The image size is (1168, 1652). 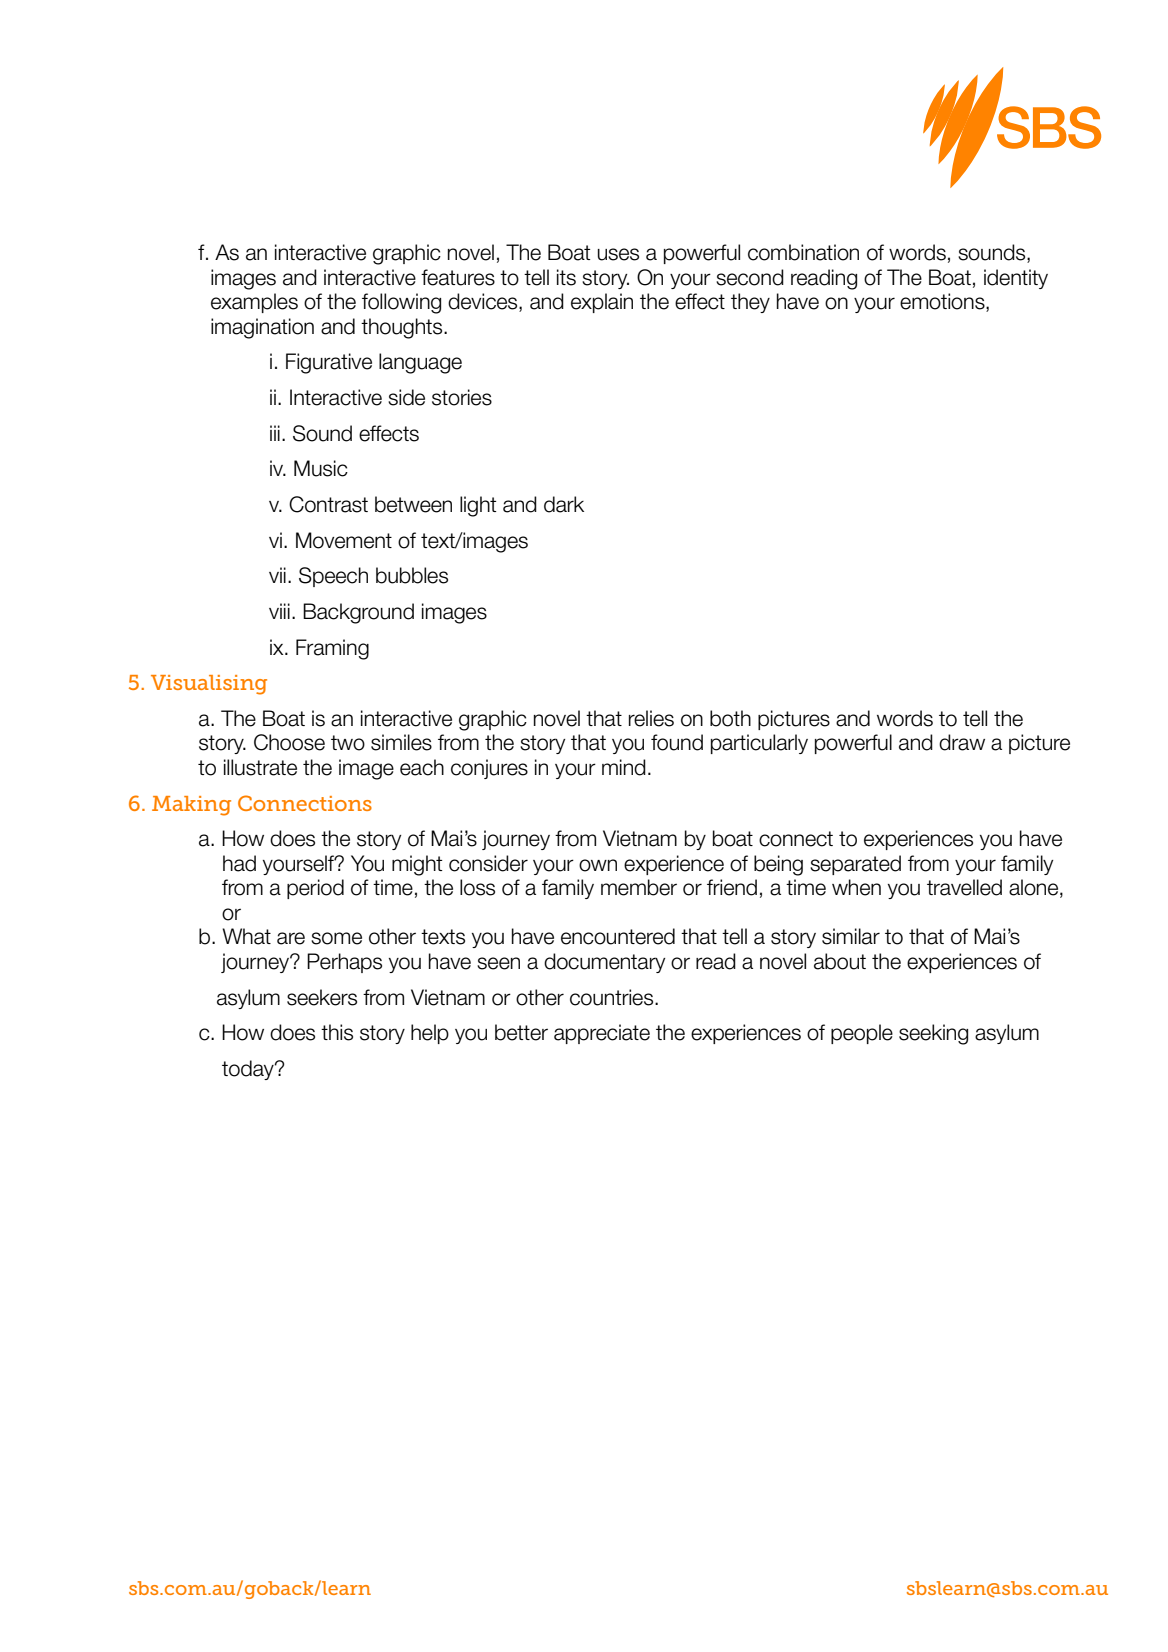 What do you see at coordinates (321, 468) in the screenshot?
I see `Music` at bounding box center [321, 468].
